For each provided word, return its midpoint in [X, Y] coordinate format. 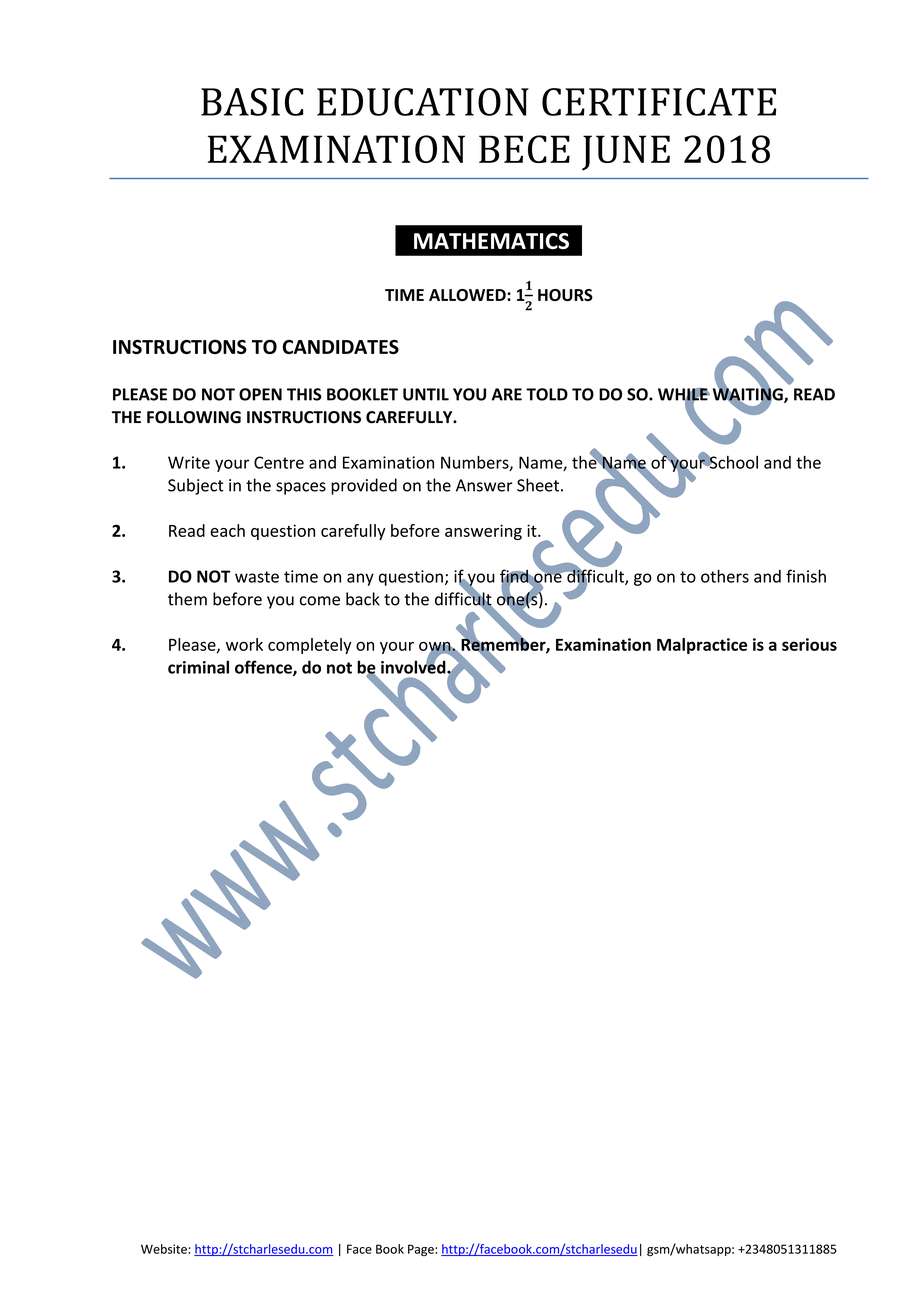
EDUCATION [423, 102]
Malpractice [702, 646]
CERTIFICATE [659, 102]
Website [165, 1249]
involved [414, 666]
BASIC [252, 102]
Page [422, 1250]
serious [809, 644]
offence [264, 668]
